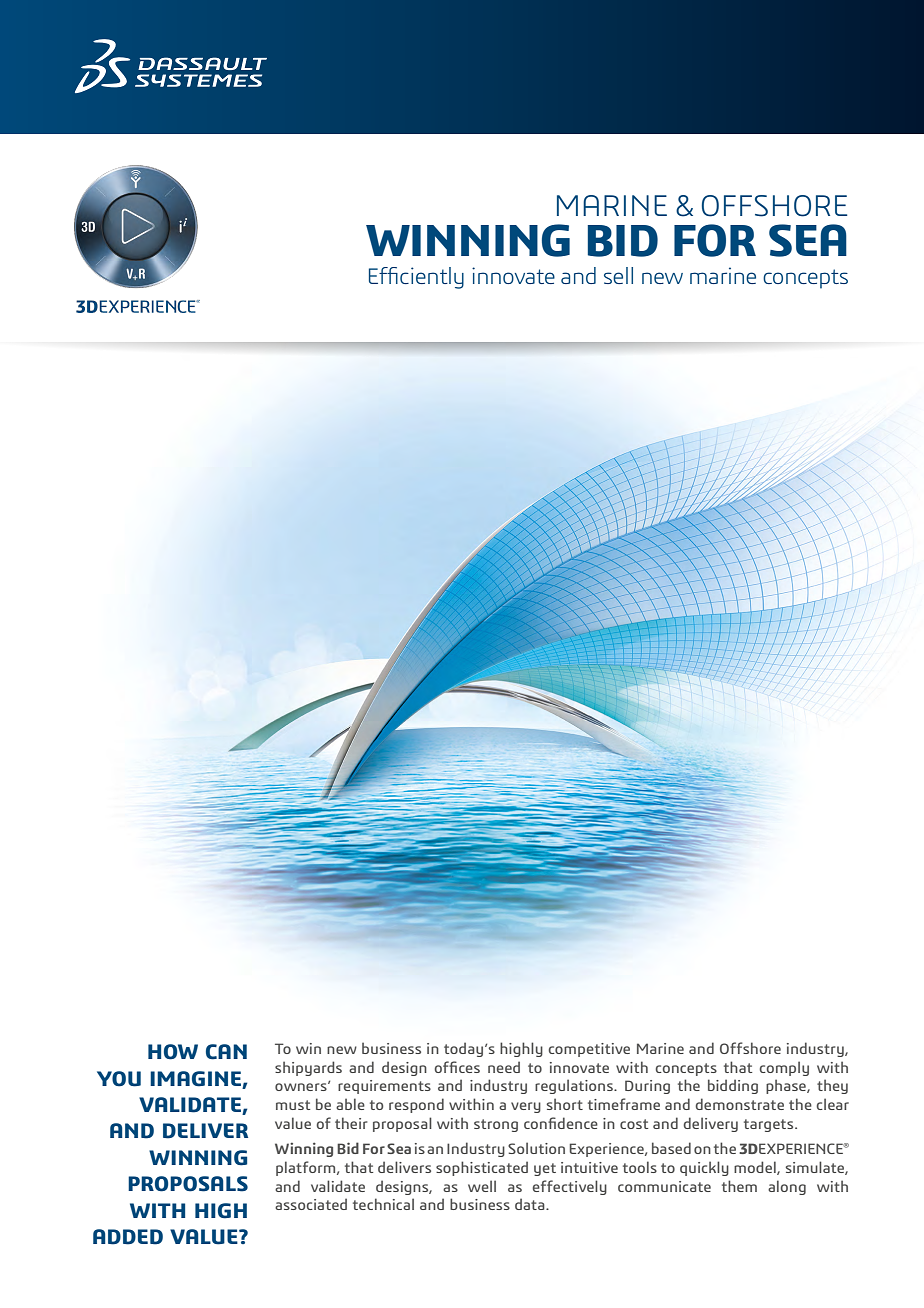 This screenshot has width=924, height=1308. I want to click on ADDED, so click(128, 1237).
